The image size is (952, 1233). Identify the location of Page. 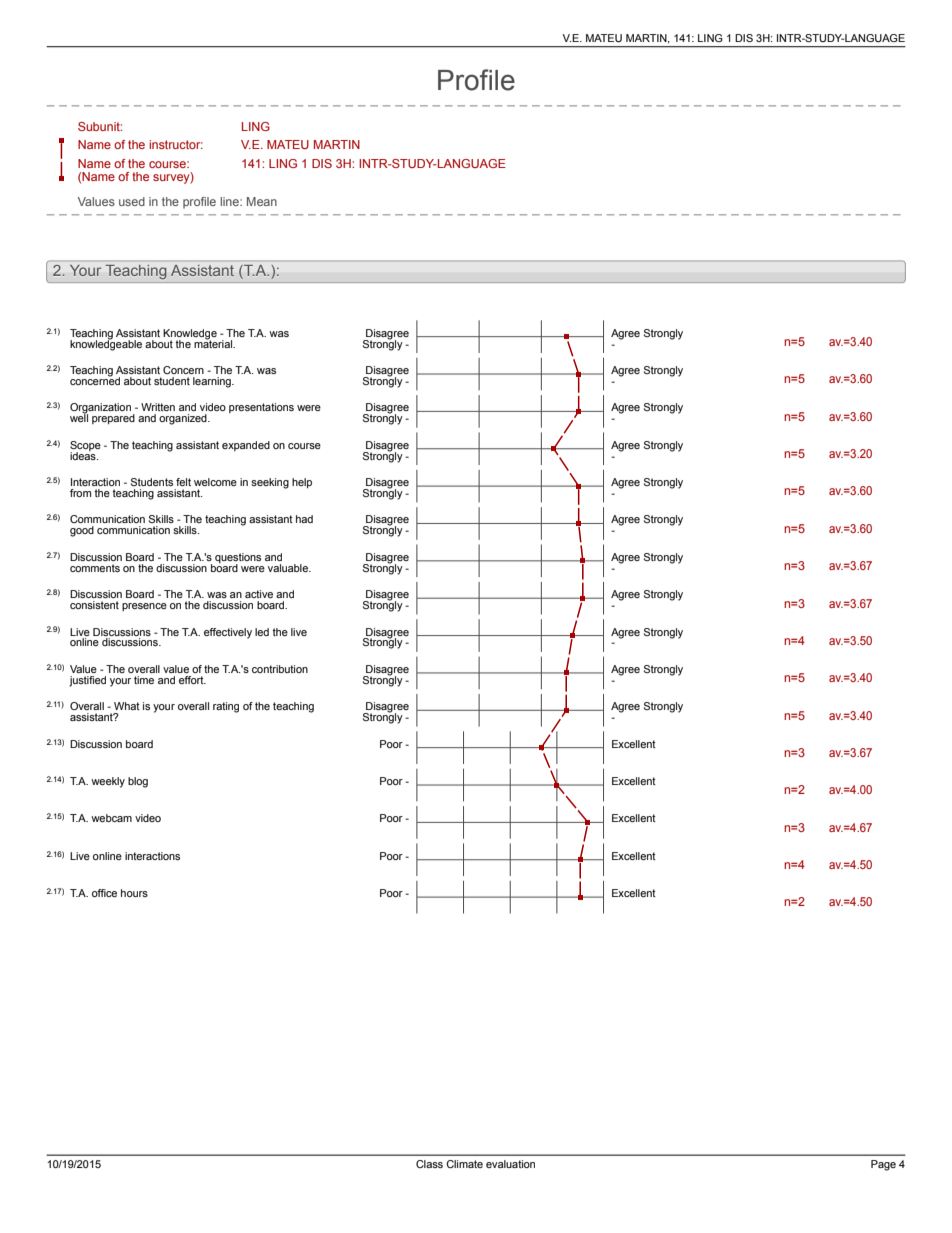
(883, 1165).
